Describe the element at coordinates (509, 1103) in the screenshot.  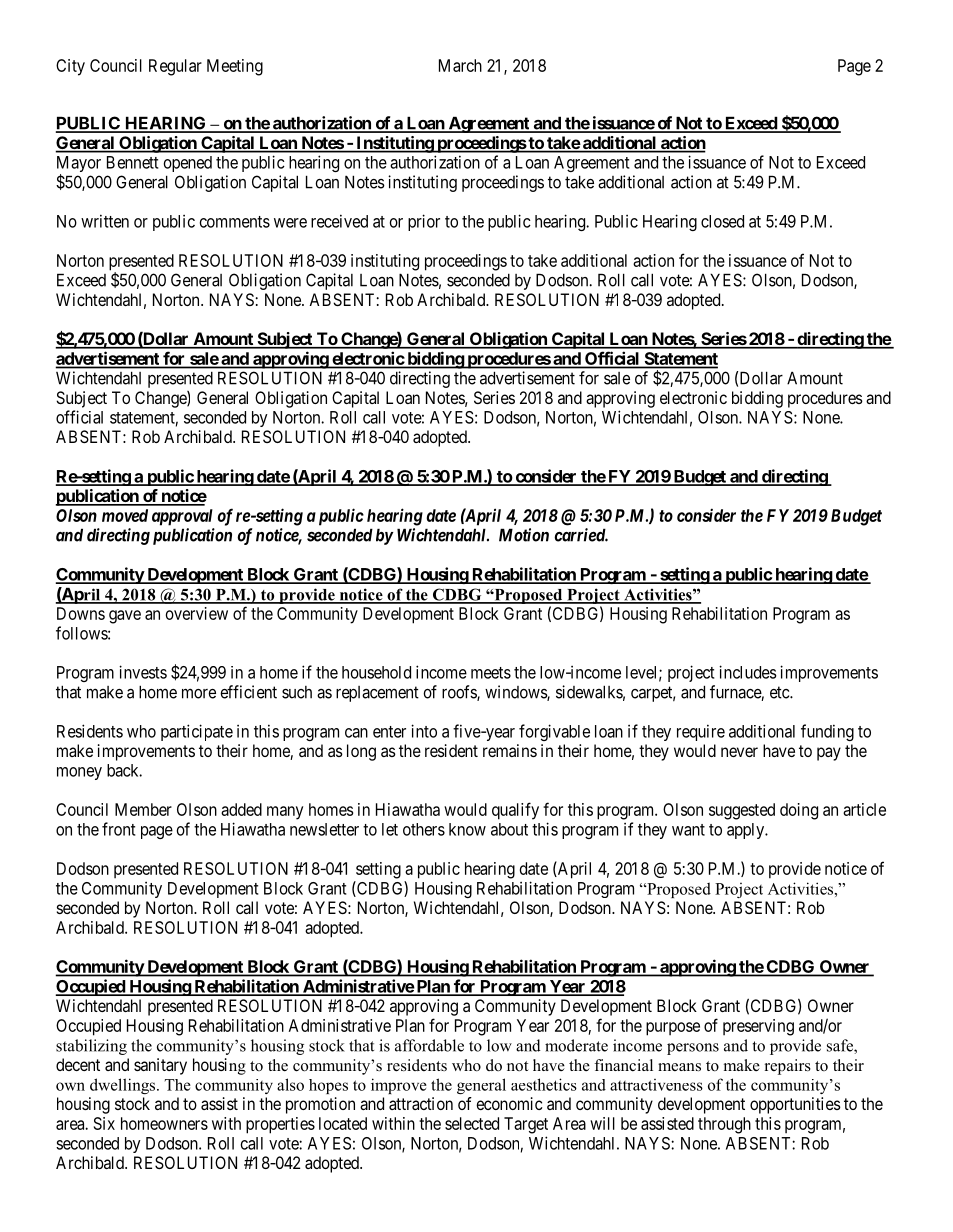
I see `economic` at that location.
